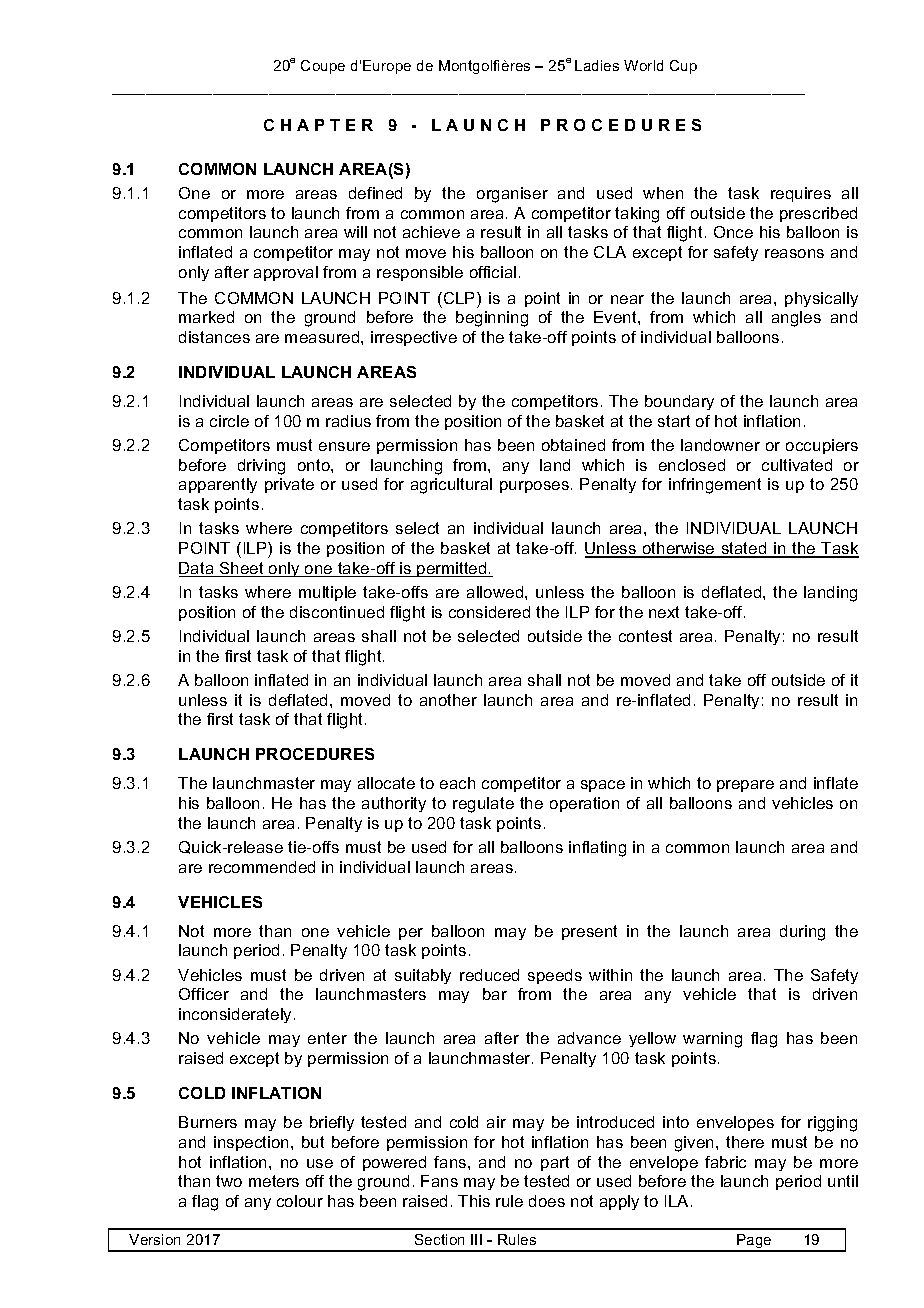 The image size is (924, 1308). I want to click on two, so click(229, 1181).
